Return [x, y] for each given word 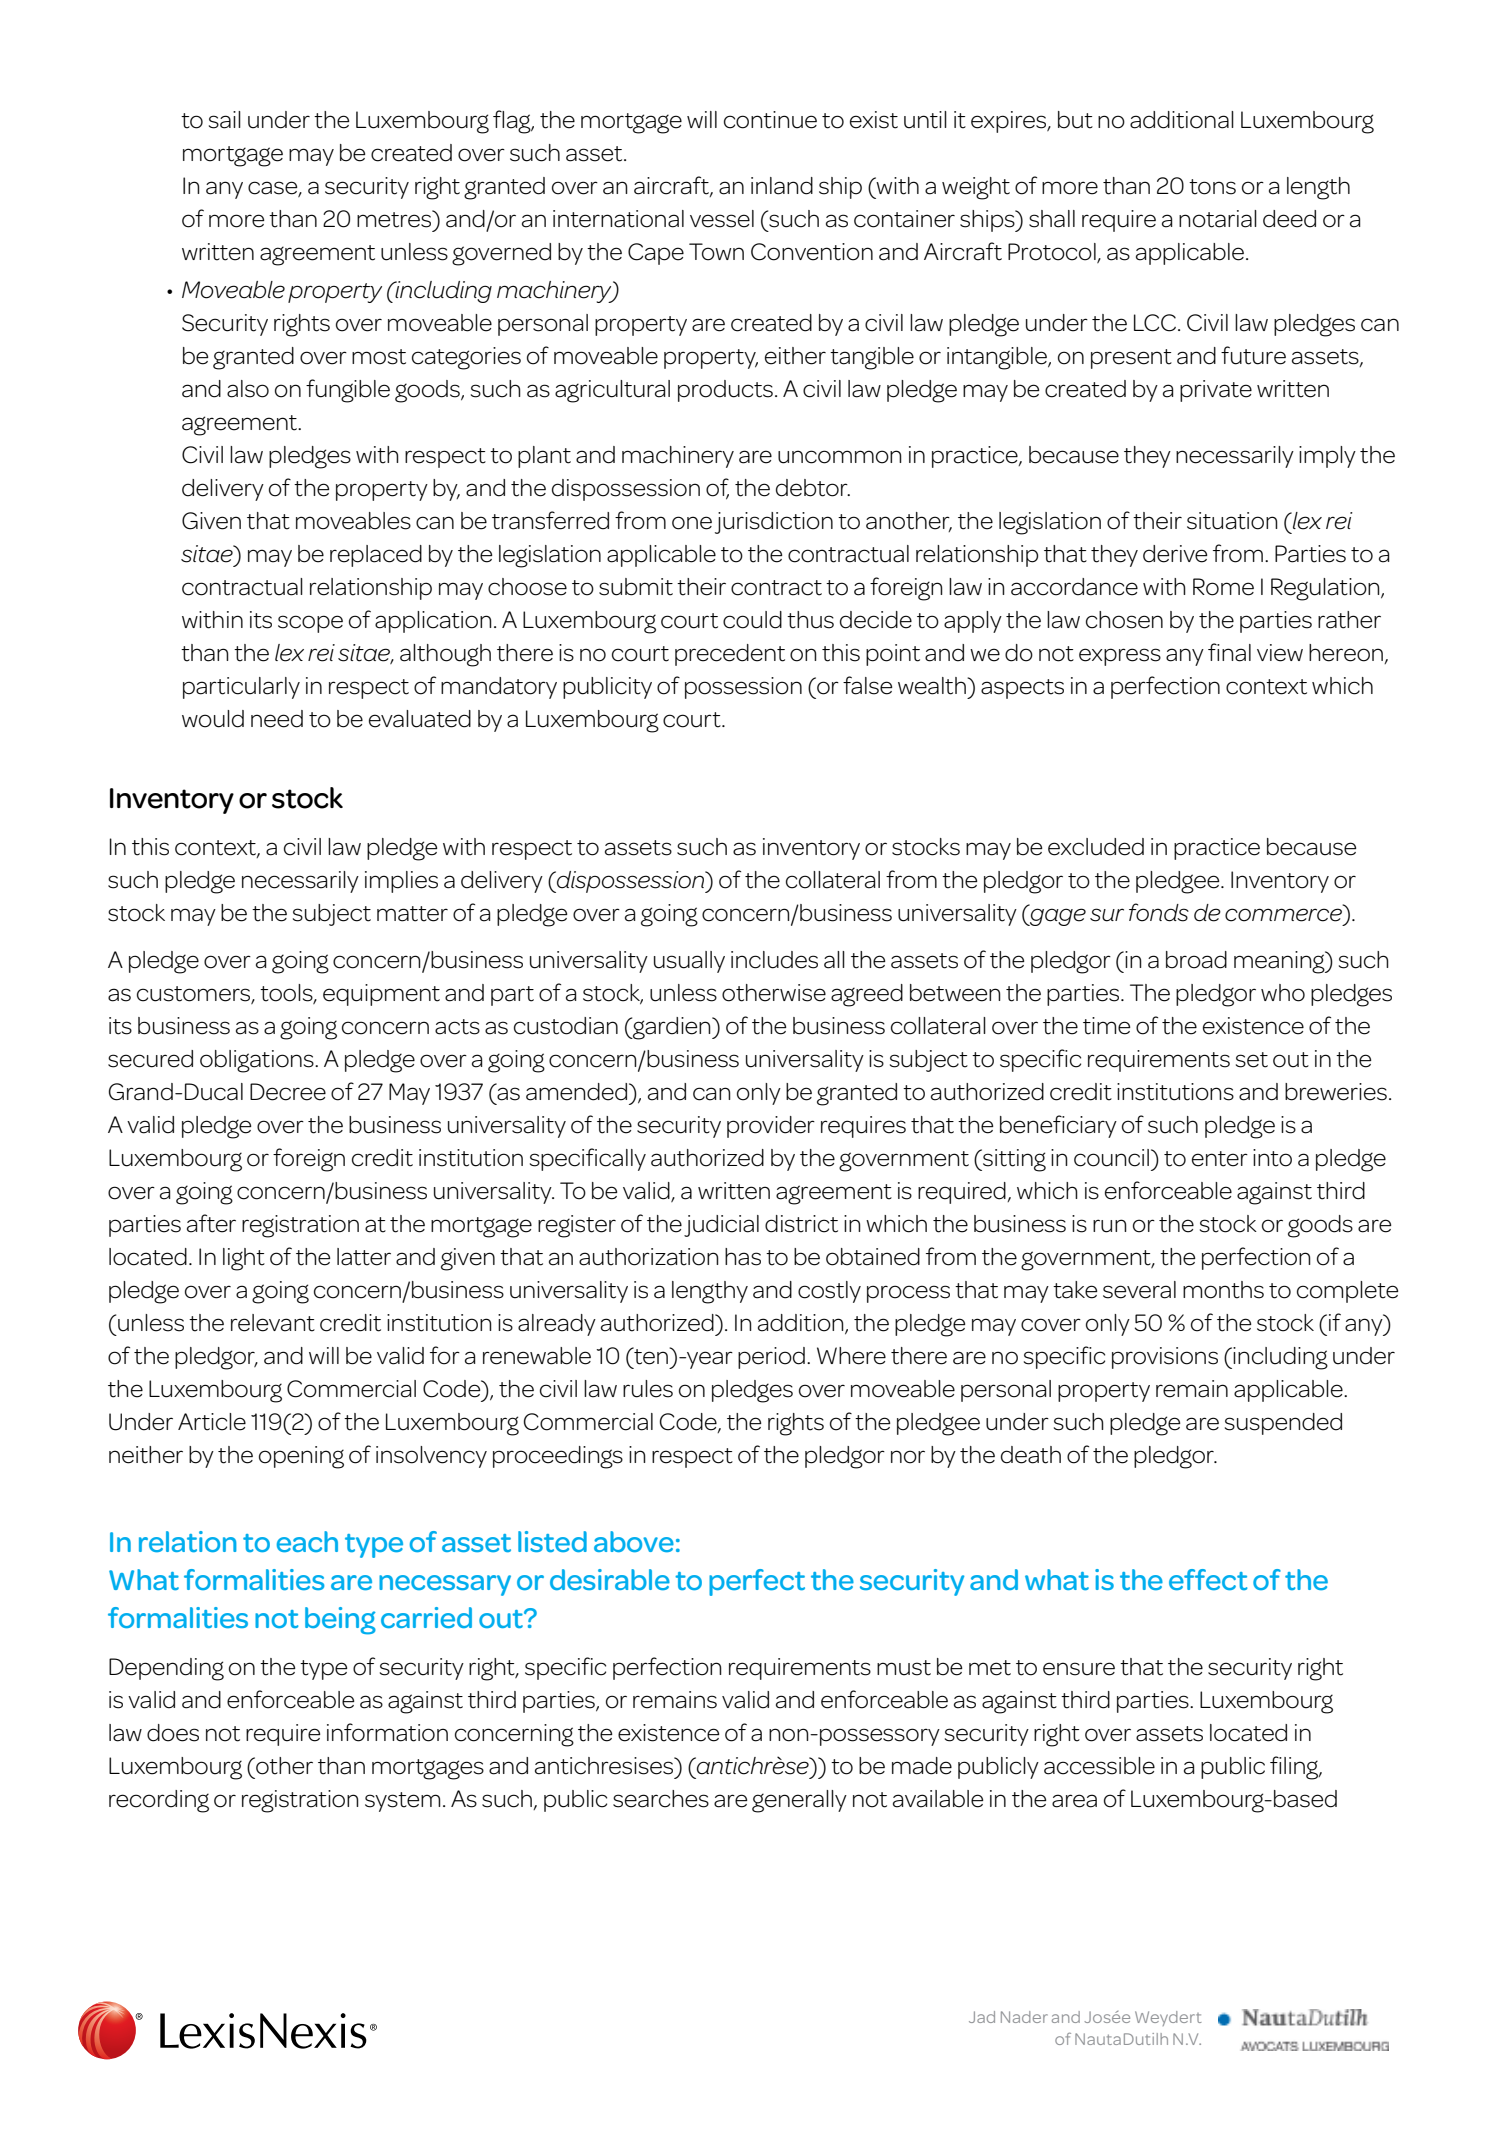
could [752, 620]
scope [310, 624]
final [1229, 652]
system [402, 1802]
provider [771, 1127]
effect [1208, 1579]
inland [782, 186]
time [1106, 1026]
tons [1212, 187]
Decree [288, 1092]
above [634, 1541]
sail [225, 120]
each [307, 1541]
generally [799, 1801]
